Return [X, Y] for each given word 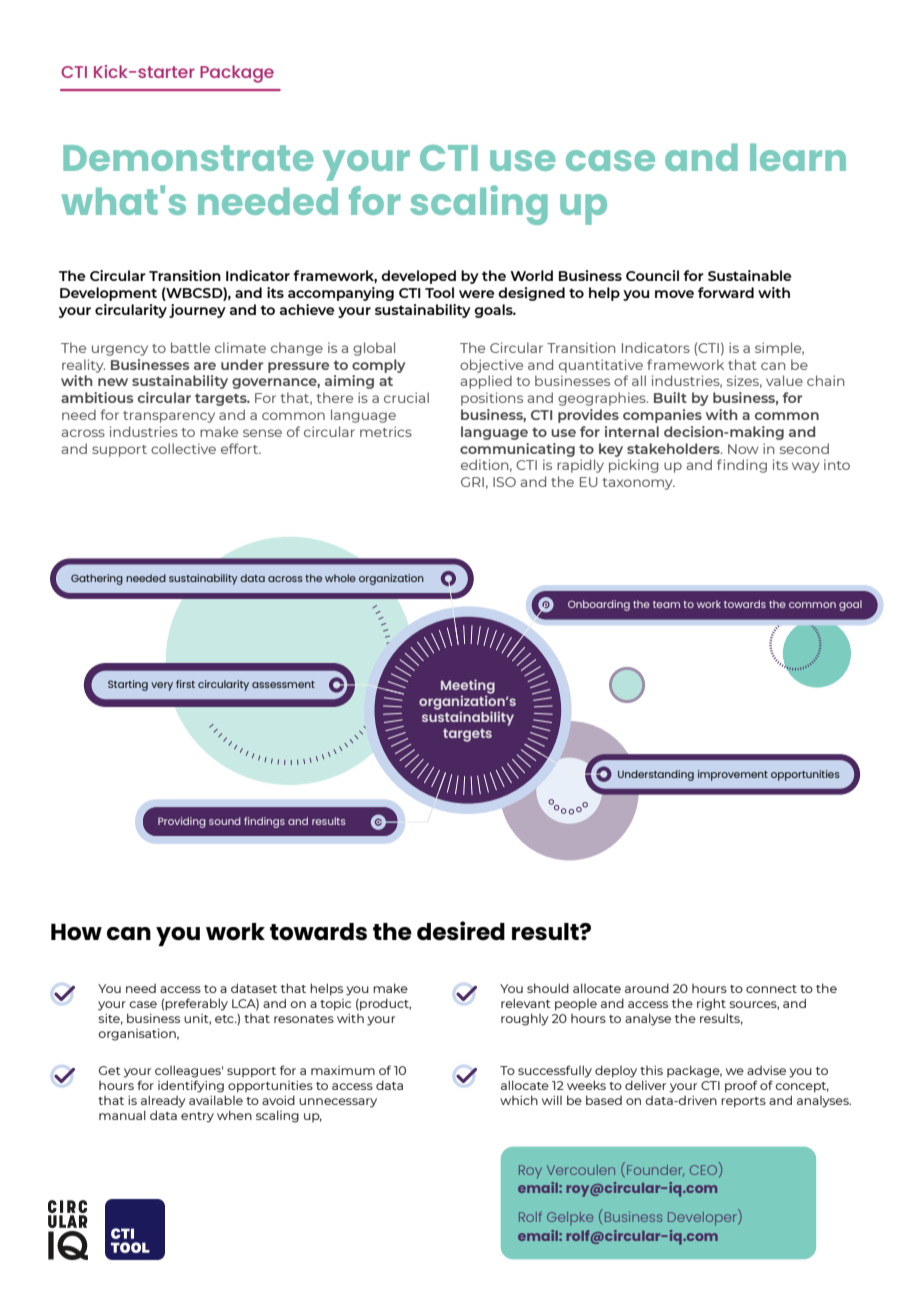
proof [741, 1086]
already [163, 1101]
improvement [733, 775]
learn [798, 157]
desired [461, 930]
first [185, 684]
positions [492, 399]
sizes [744, 381]
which [519, 1100]
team [666, 604]
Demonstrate [188, 158]
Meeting [468, 687]
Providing [182, 822]
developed [418, 277]
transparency [169, 417]
